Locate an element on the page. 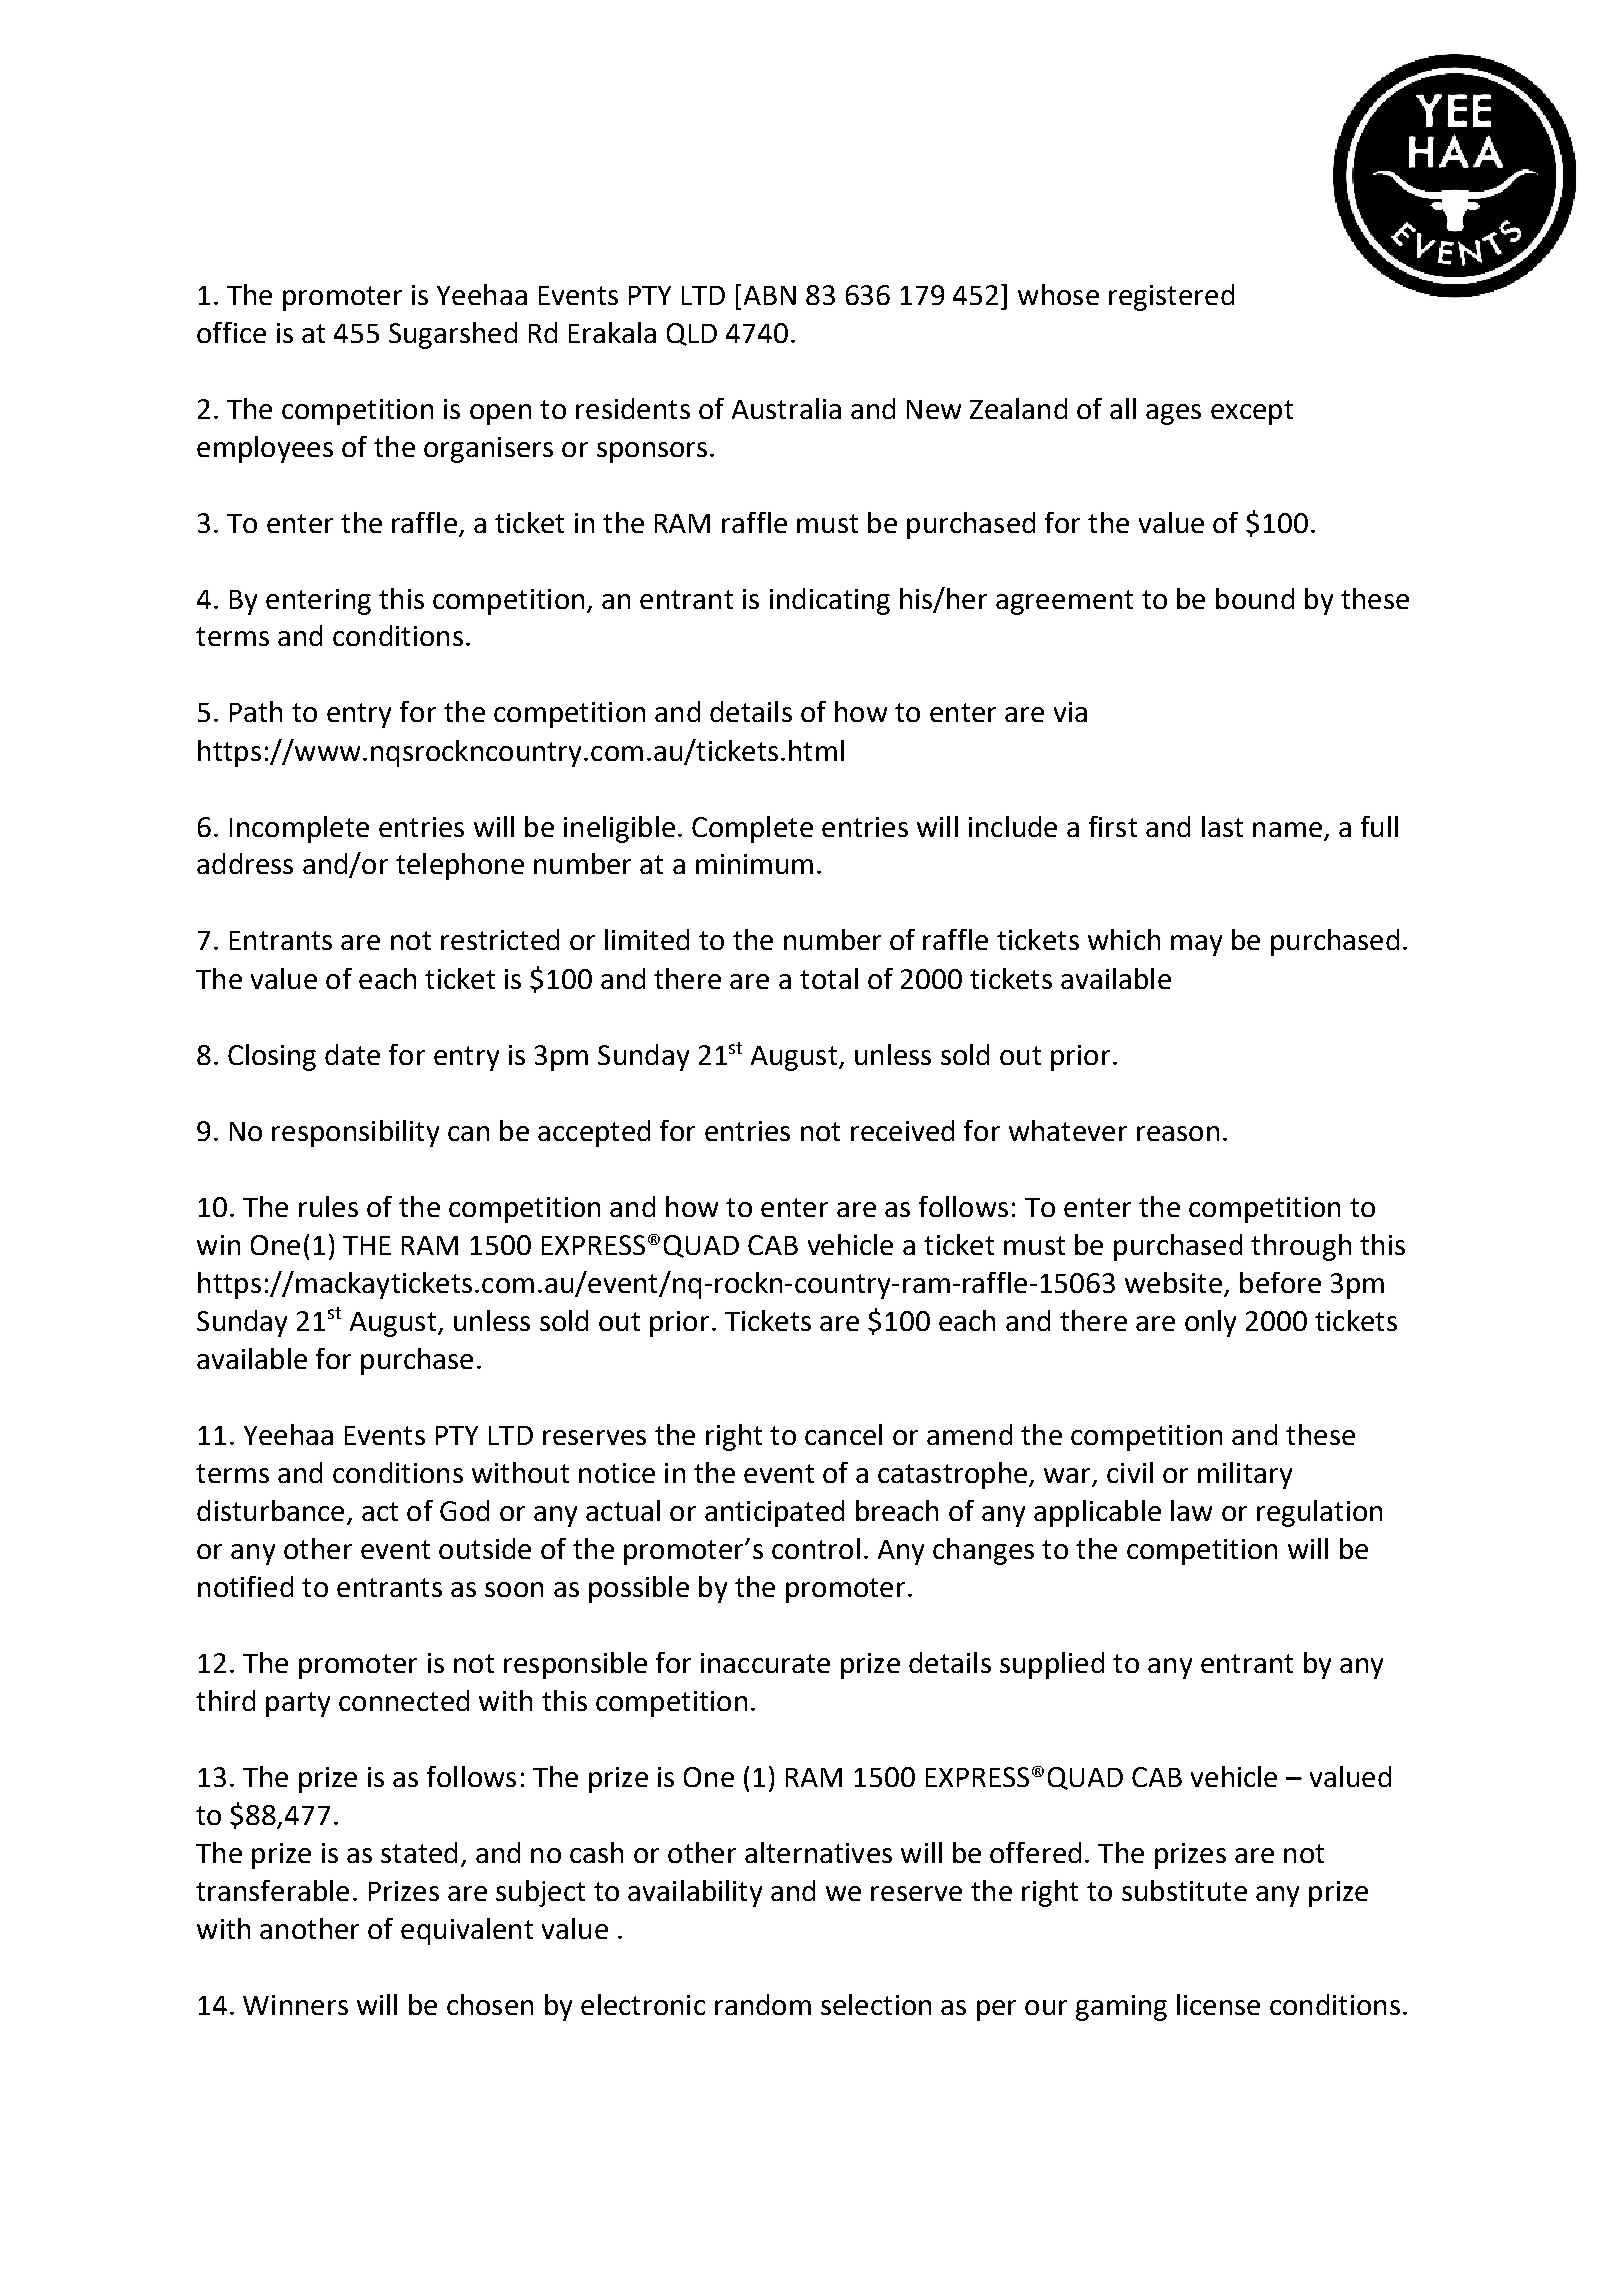 The width and height of the page is (1612, 2279). minimum is located at coordinates (754, 864).
